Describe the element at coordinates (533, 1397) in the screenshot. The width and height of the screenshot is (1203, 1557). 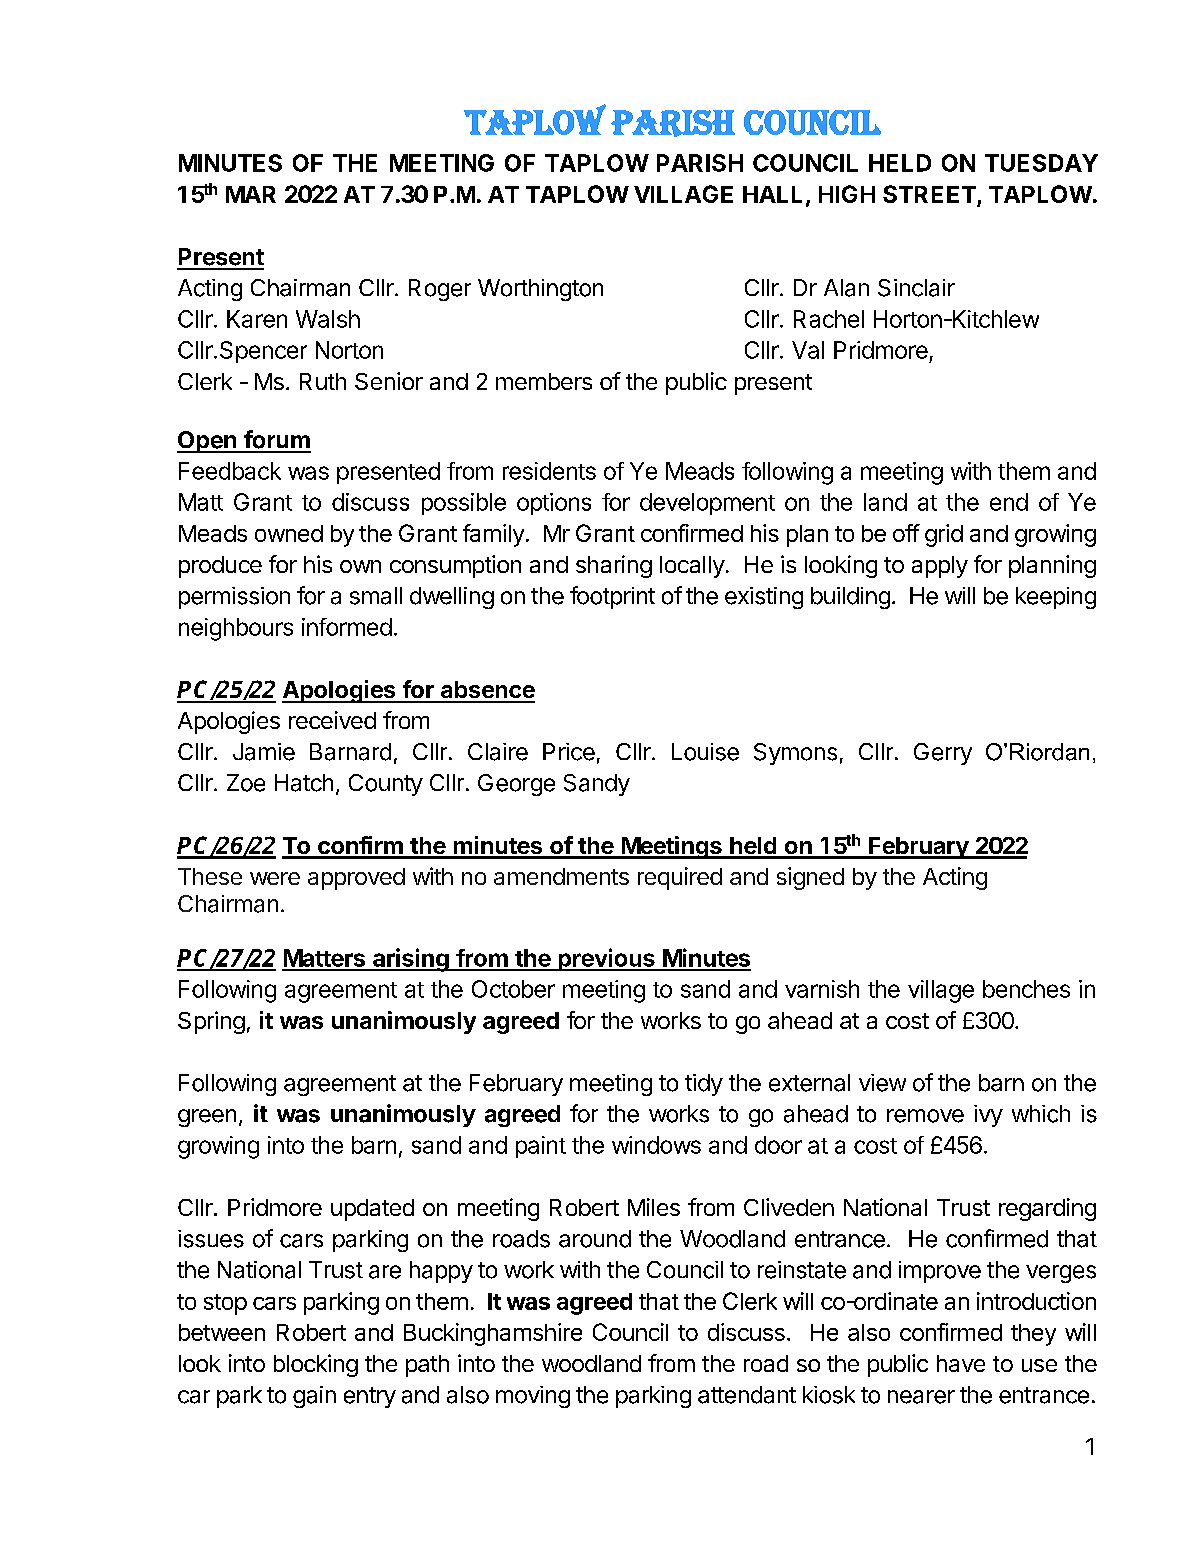
I see `moving` at that location.
